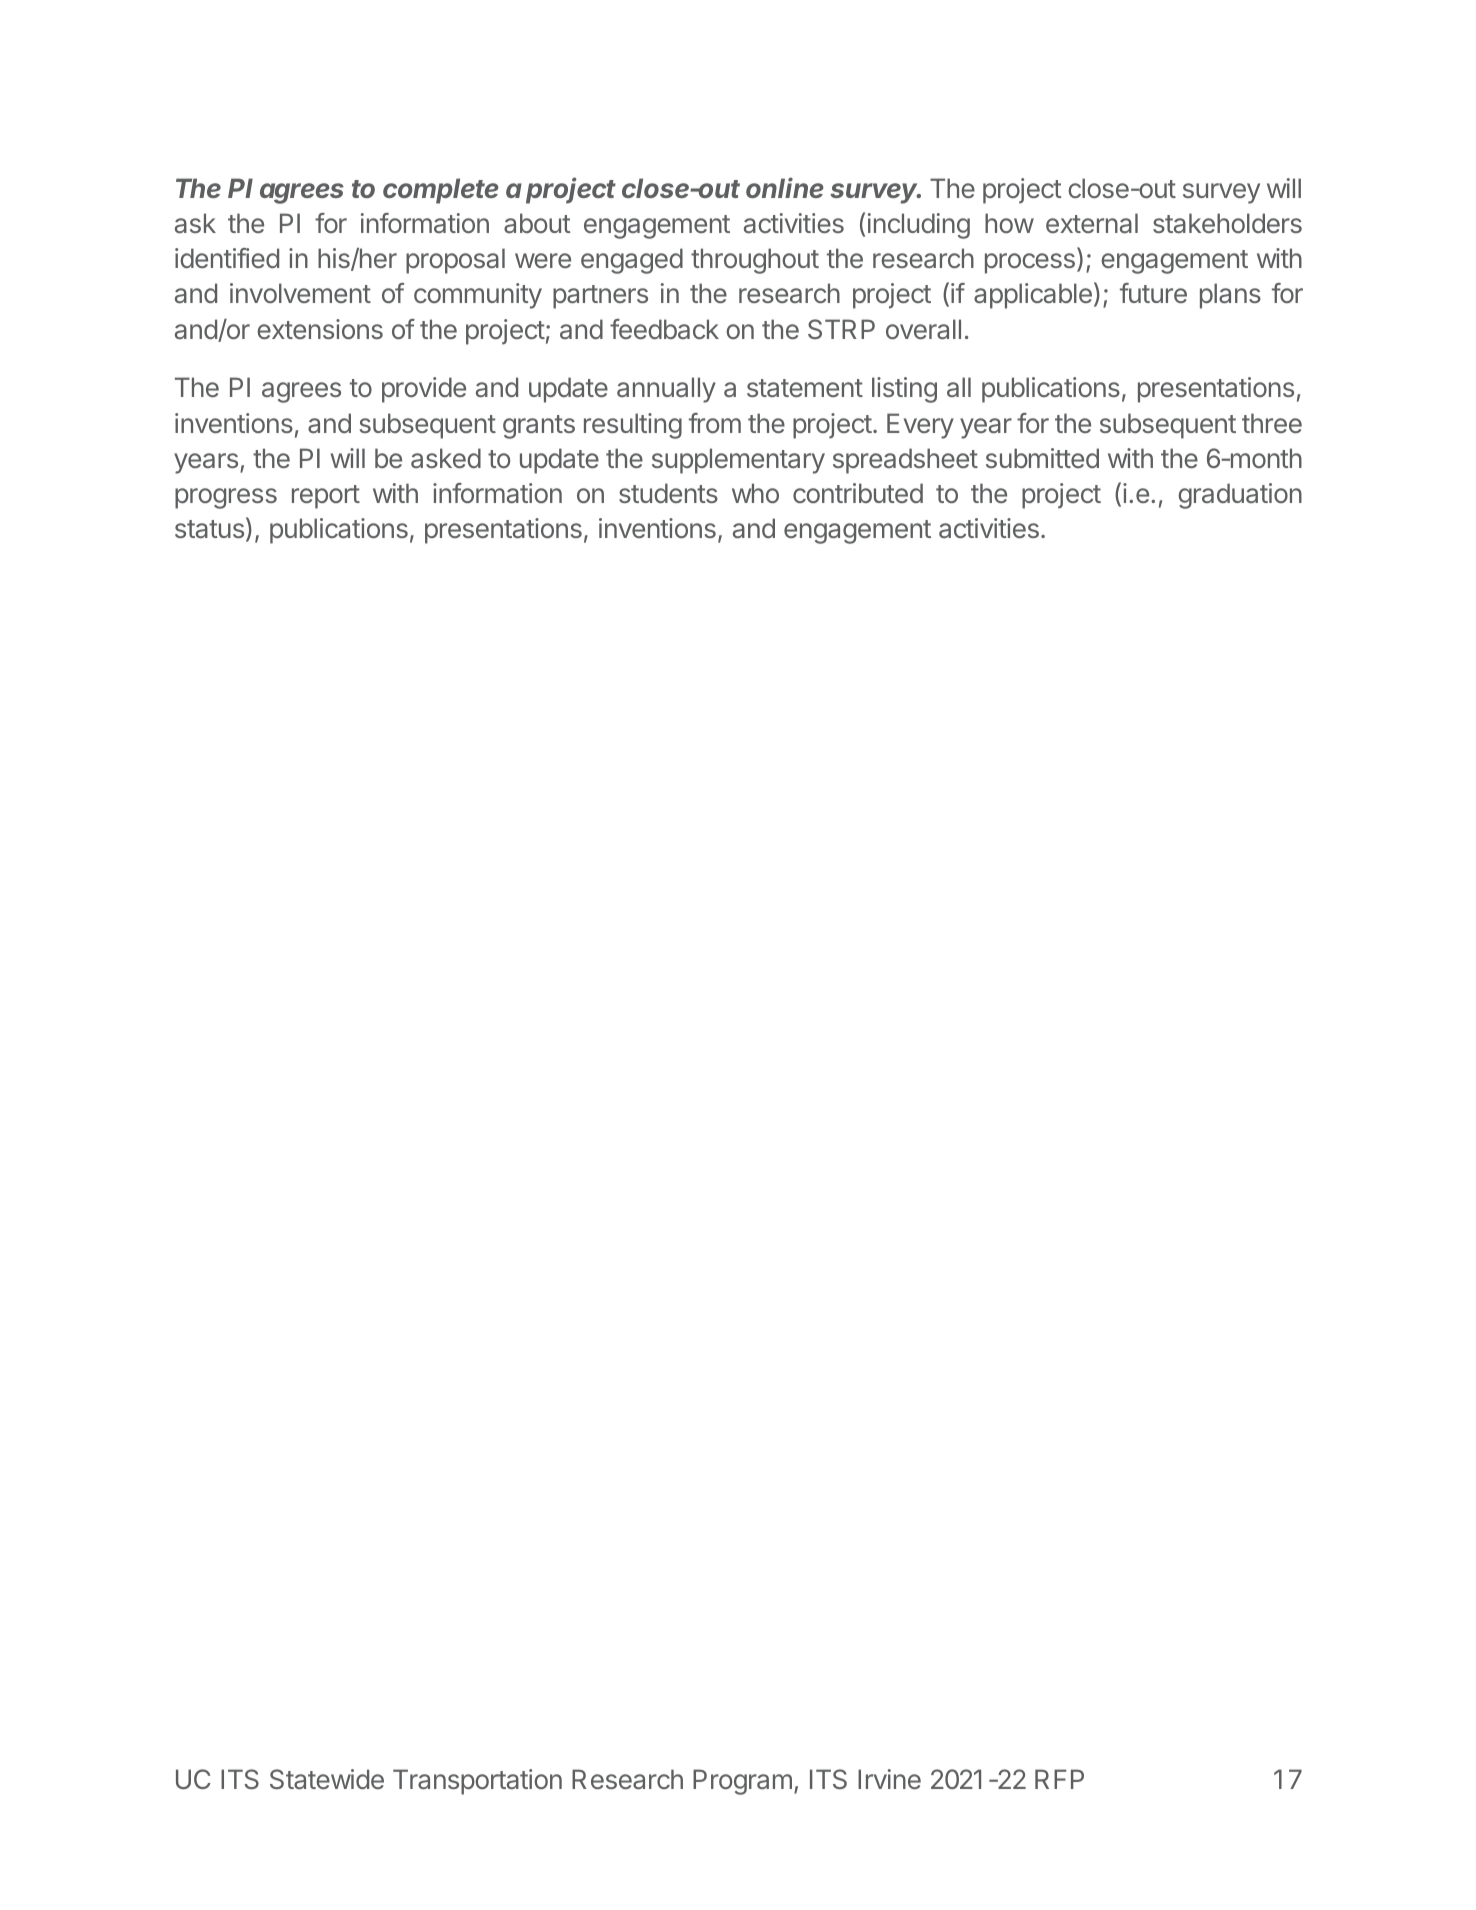 This page has width=1476, height=1910. Describe the element at coordinates (755, 493) in the page. I see `who` at that location.
